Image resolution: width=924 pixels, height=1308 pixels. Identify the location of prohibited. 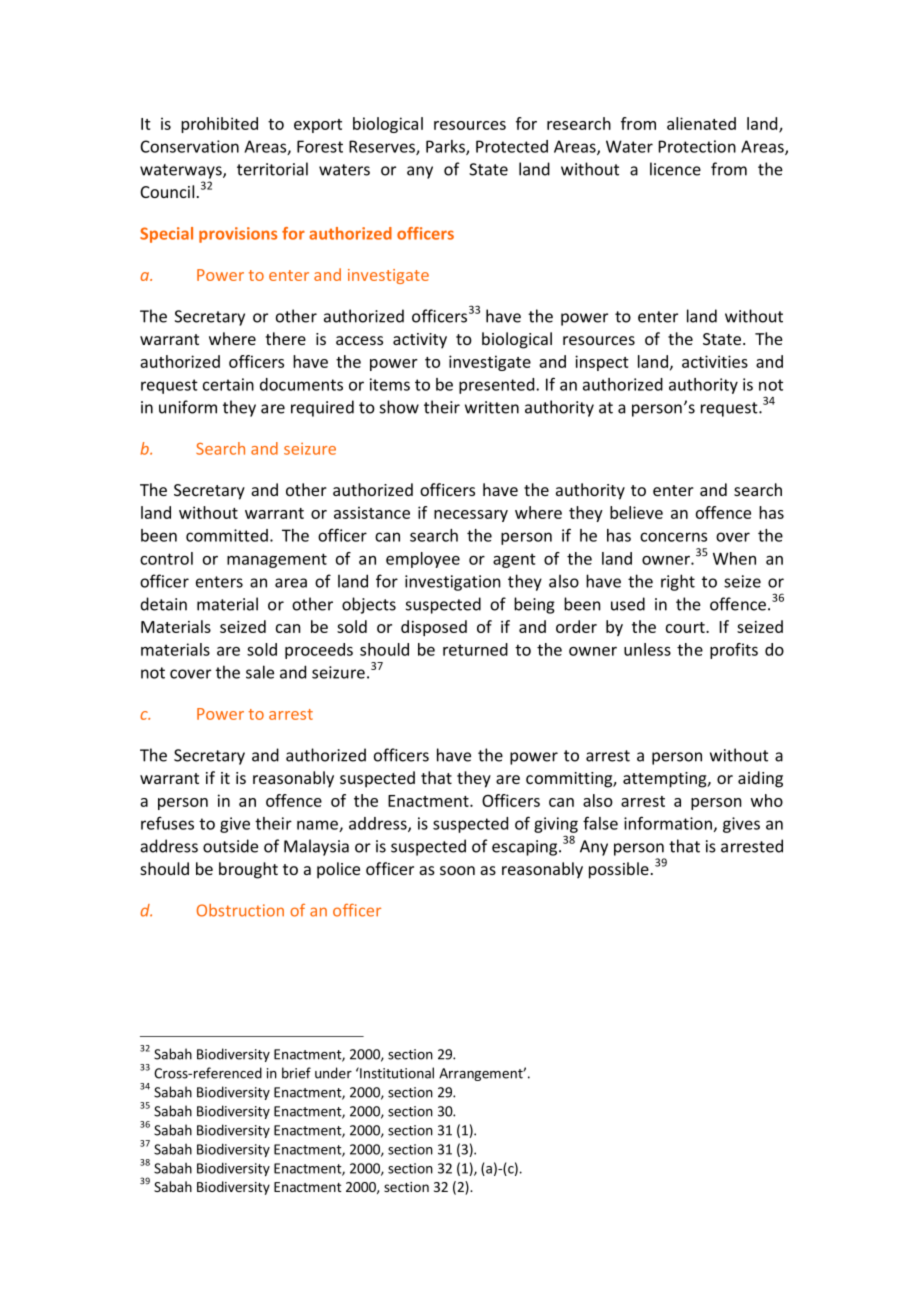
(219, 125).
